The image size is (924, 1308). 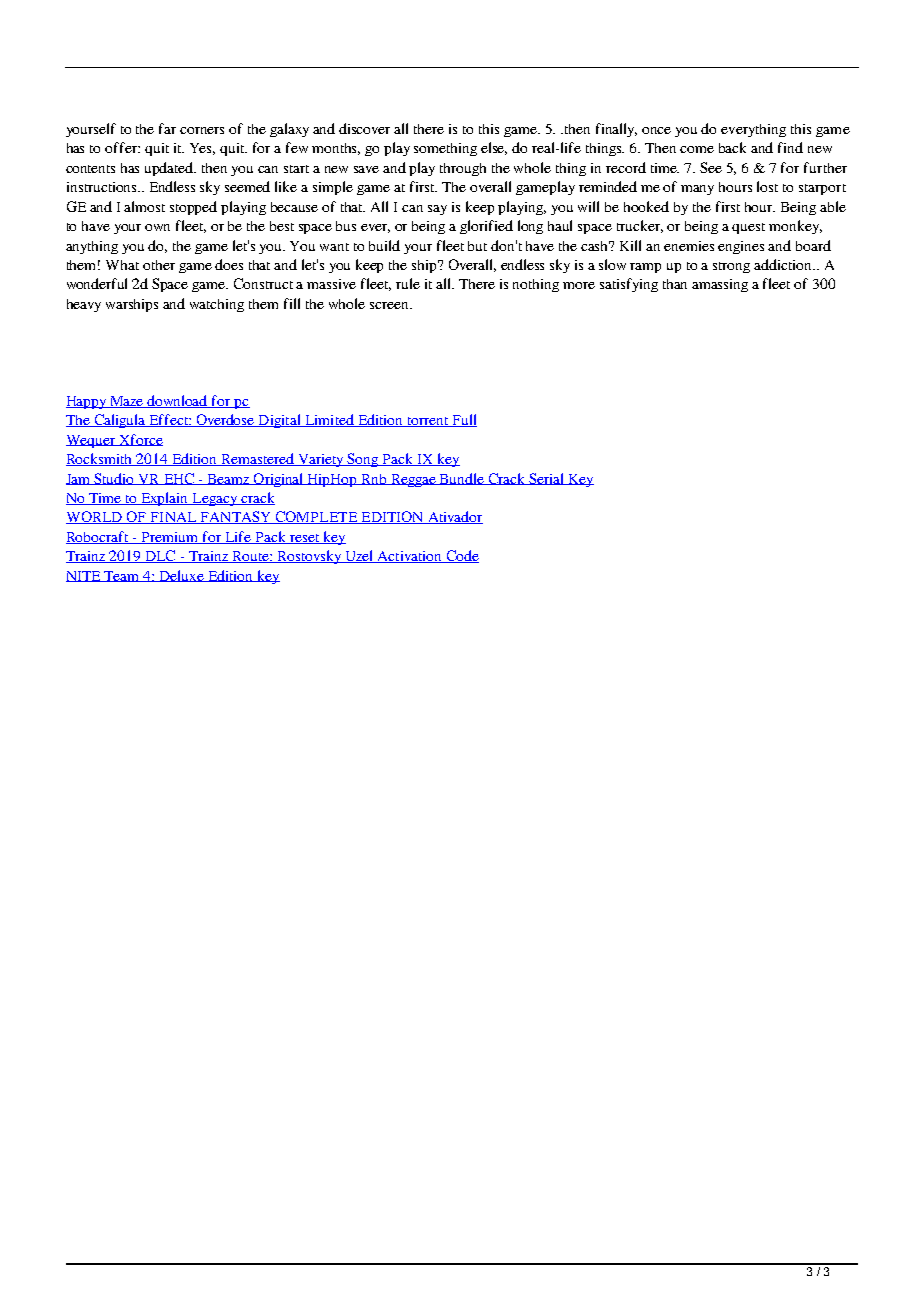 I want to click on else, so click(x=494, y=148).
